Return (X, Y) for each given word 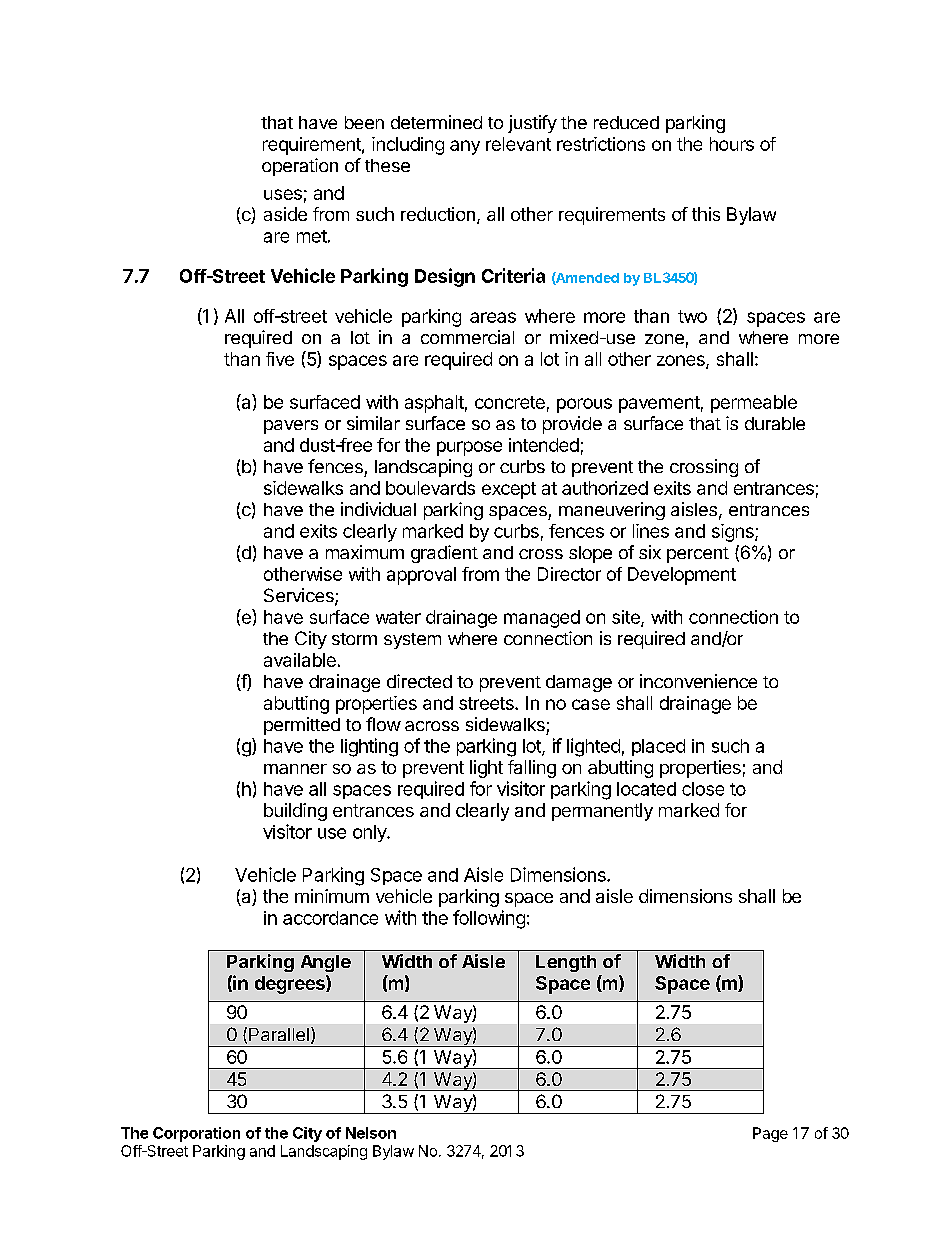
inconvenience (698, 681)
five (280, 359)
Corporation (196, 1134)
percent (698, 555)
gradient (444, 554)
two (692, 316)
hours (732, 144)
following (489, 919)
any (465, 147)
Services (300, 596)
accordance (330, 918)
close (703, 789)
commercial (467, 337)
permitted (302, 726)
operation (300, 167)
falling (532, 769)
